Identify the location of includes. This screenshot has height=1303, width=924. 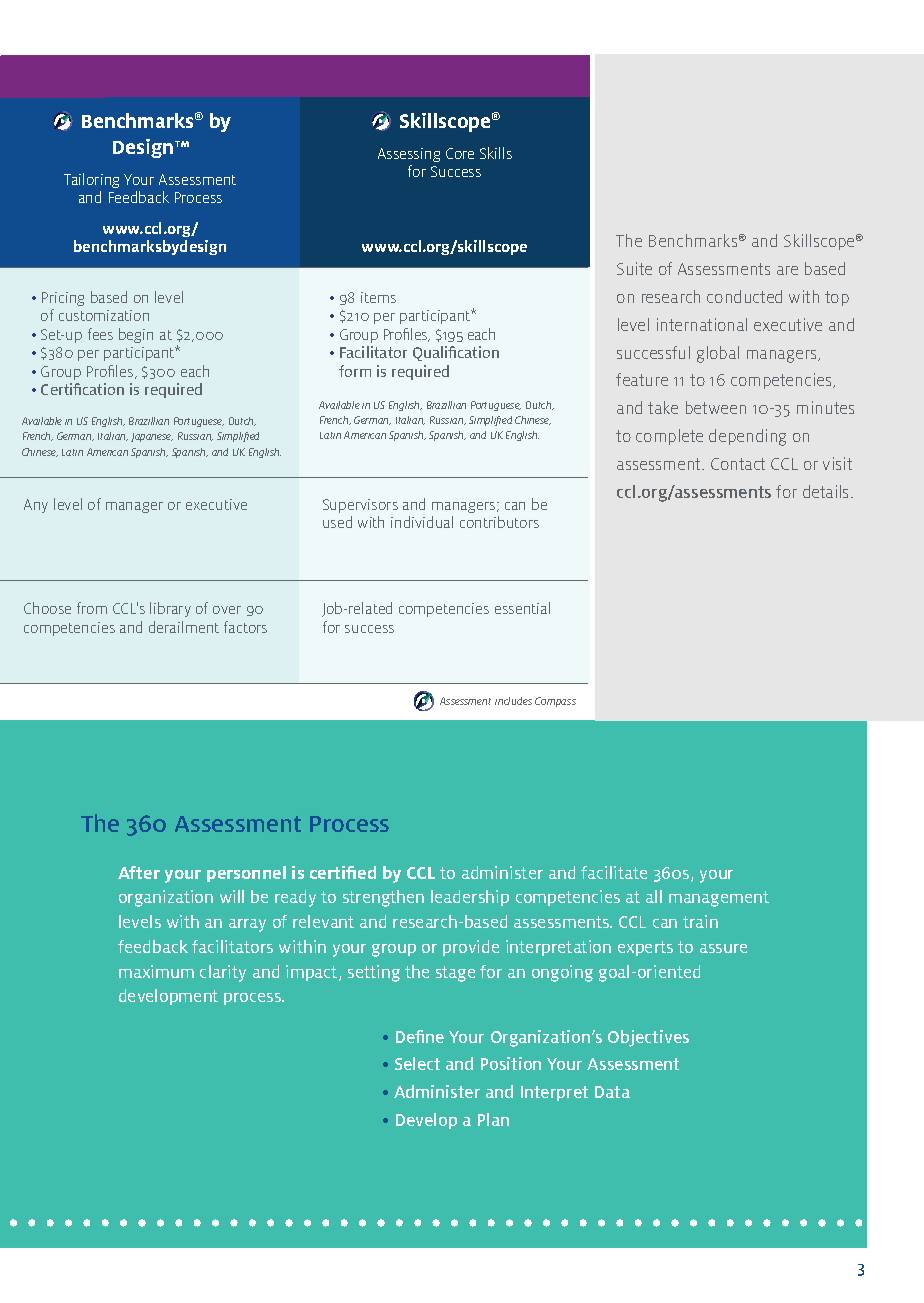
(513, 701).
